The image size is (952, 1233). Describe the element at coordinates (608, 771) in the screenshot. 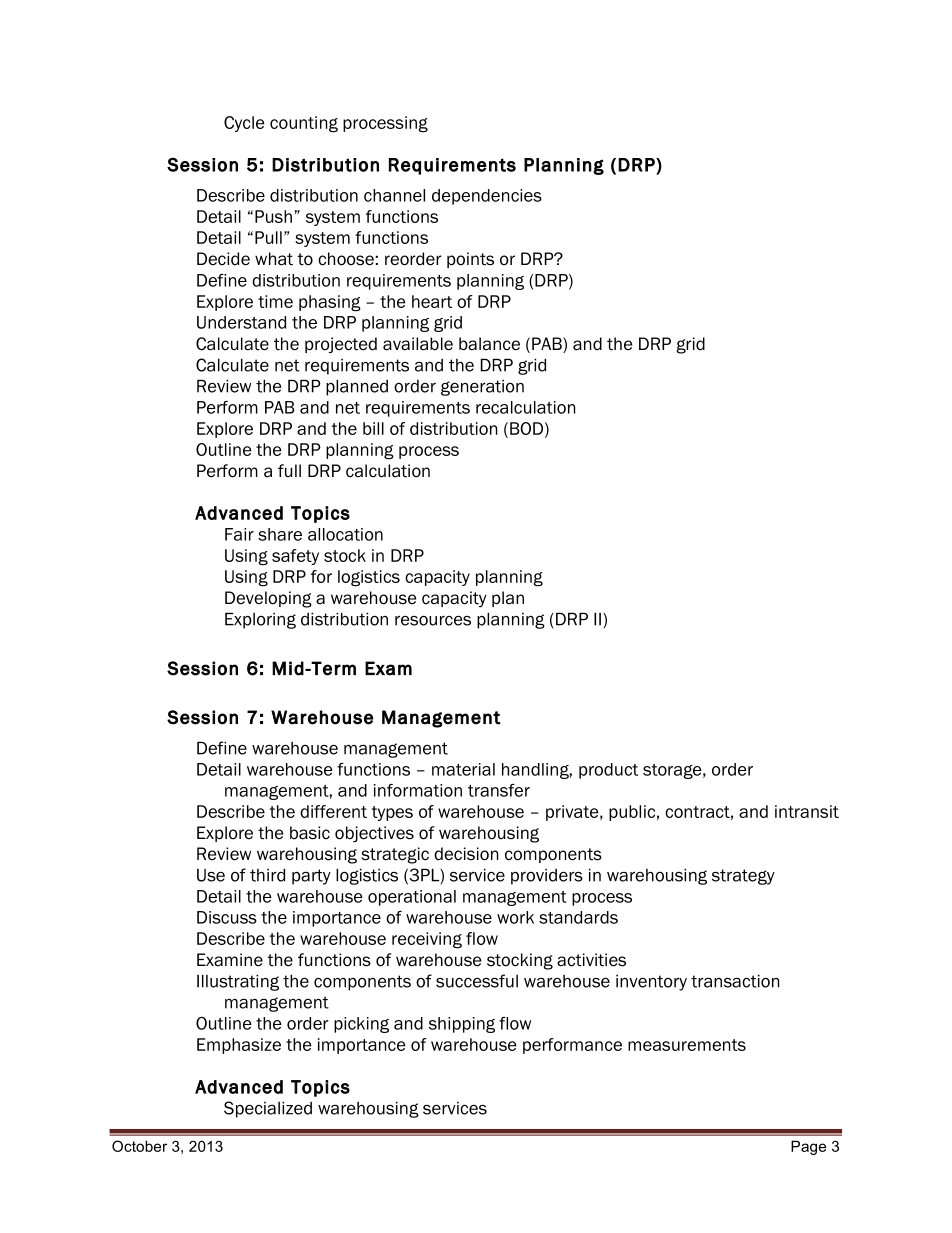

I see `product` at that location.
